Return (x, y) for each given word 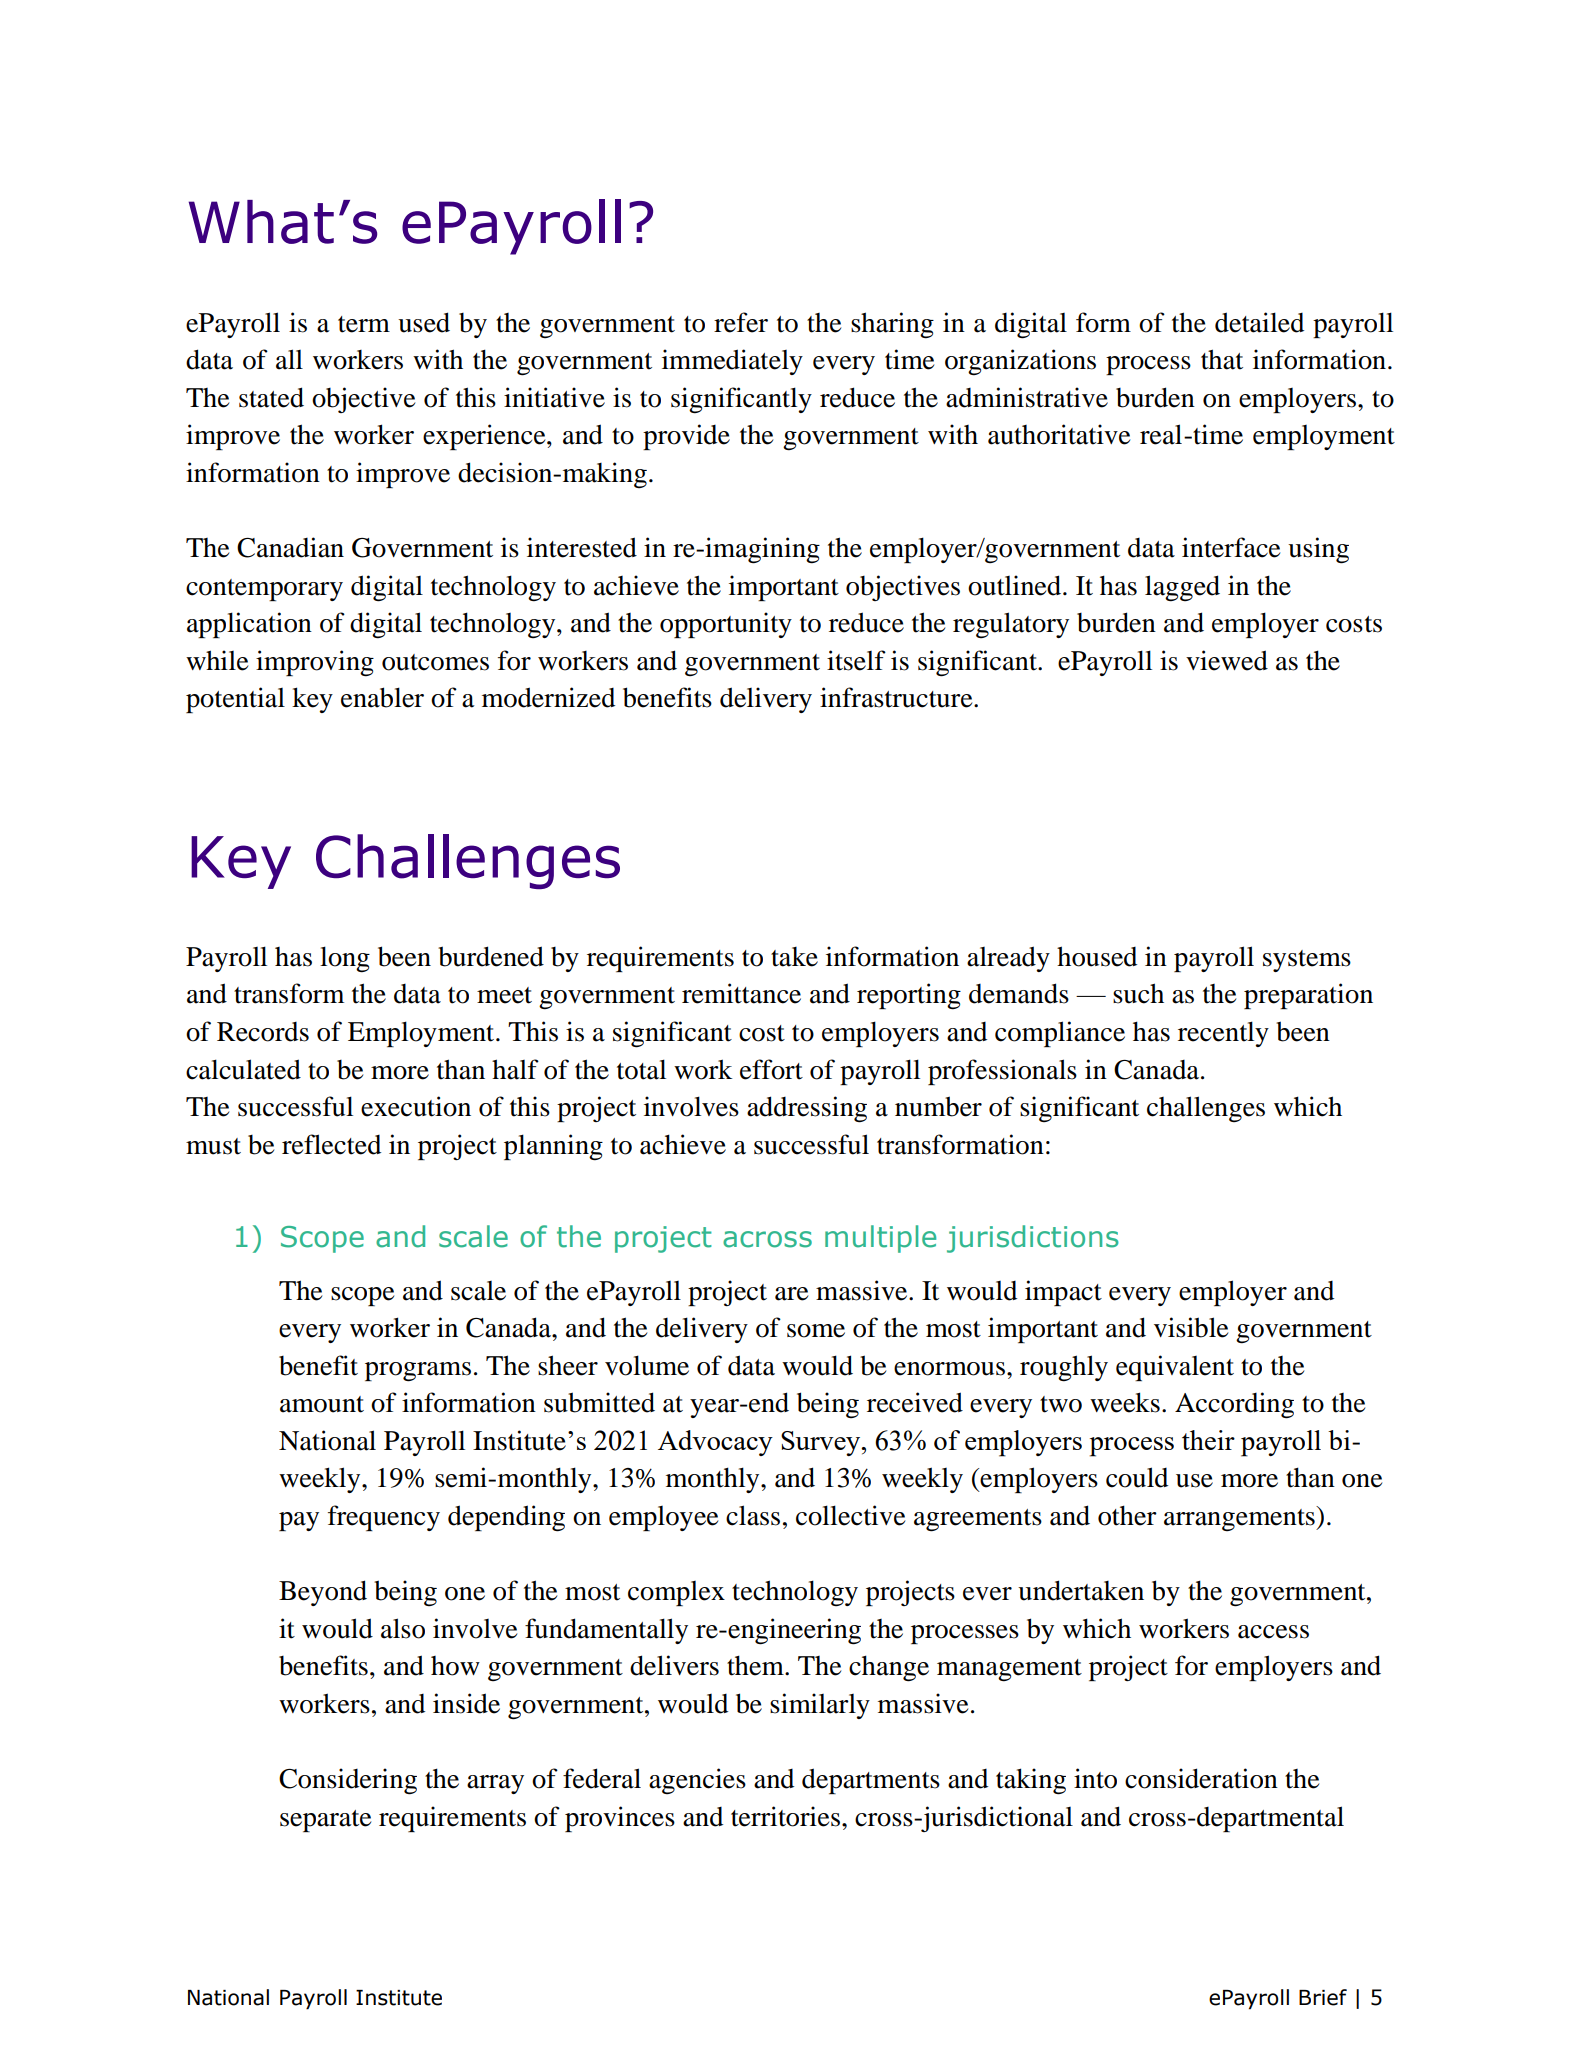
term (364, 324)
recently (1223, 1034)
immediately (732, 362)
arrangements (1240, 1518)
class (753, 1515)
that (1222, 359)
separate (325, 1821)
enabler (382, 697)
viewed (1227, 660)
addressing (807, 1109)
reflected (331, 1144)
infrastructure (897, 697)
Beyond (323, 1593)
